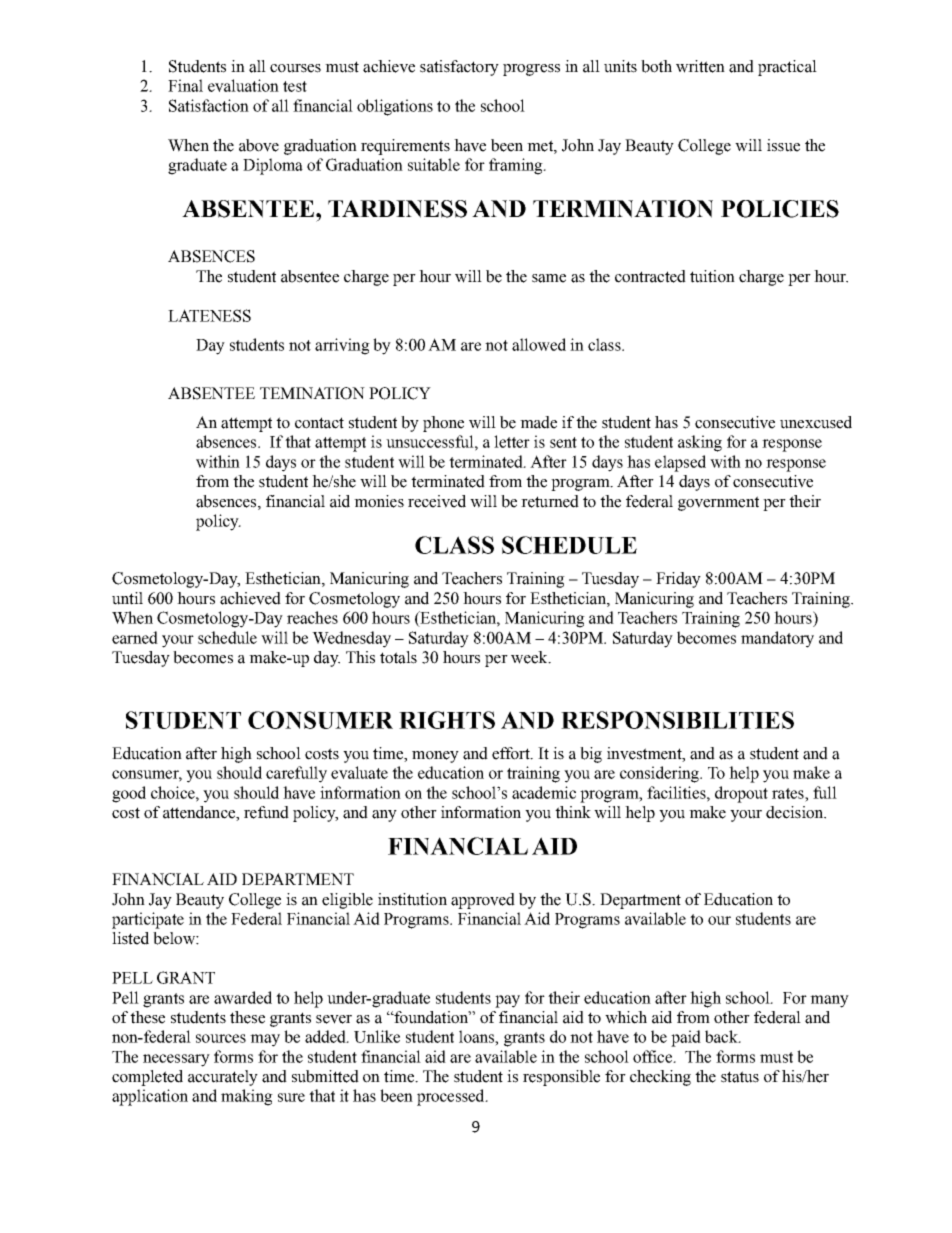 Image resolution: width=952 pixels, height=1233 pixels. What do you see at coordinates (512, 753) in the screenshot?
I see `effort` at bounding box center [512, 753].
